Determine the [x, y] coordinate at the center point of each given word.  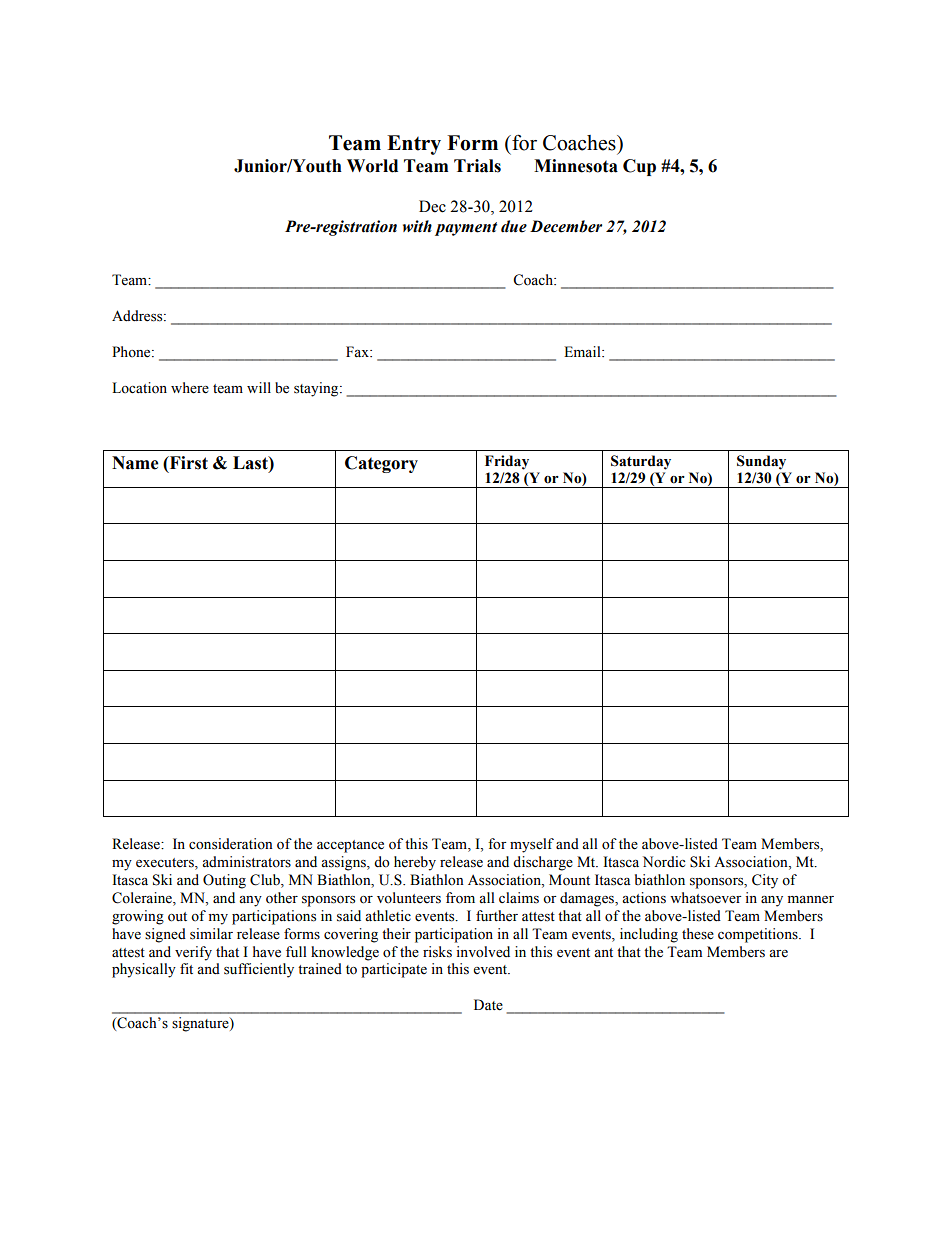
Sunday [761, 462]
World [372, 166]
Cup [639, 167]
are [778, 954]
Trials [477, 166]
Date [488, 1005]
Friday [507, 462]
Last [251, 463]
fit [186, 968]
